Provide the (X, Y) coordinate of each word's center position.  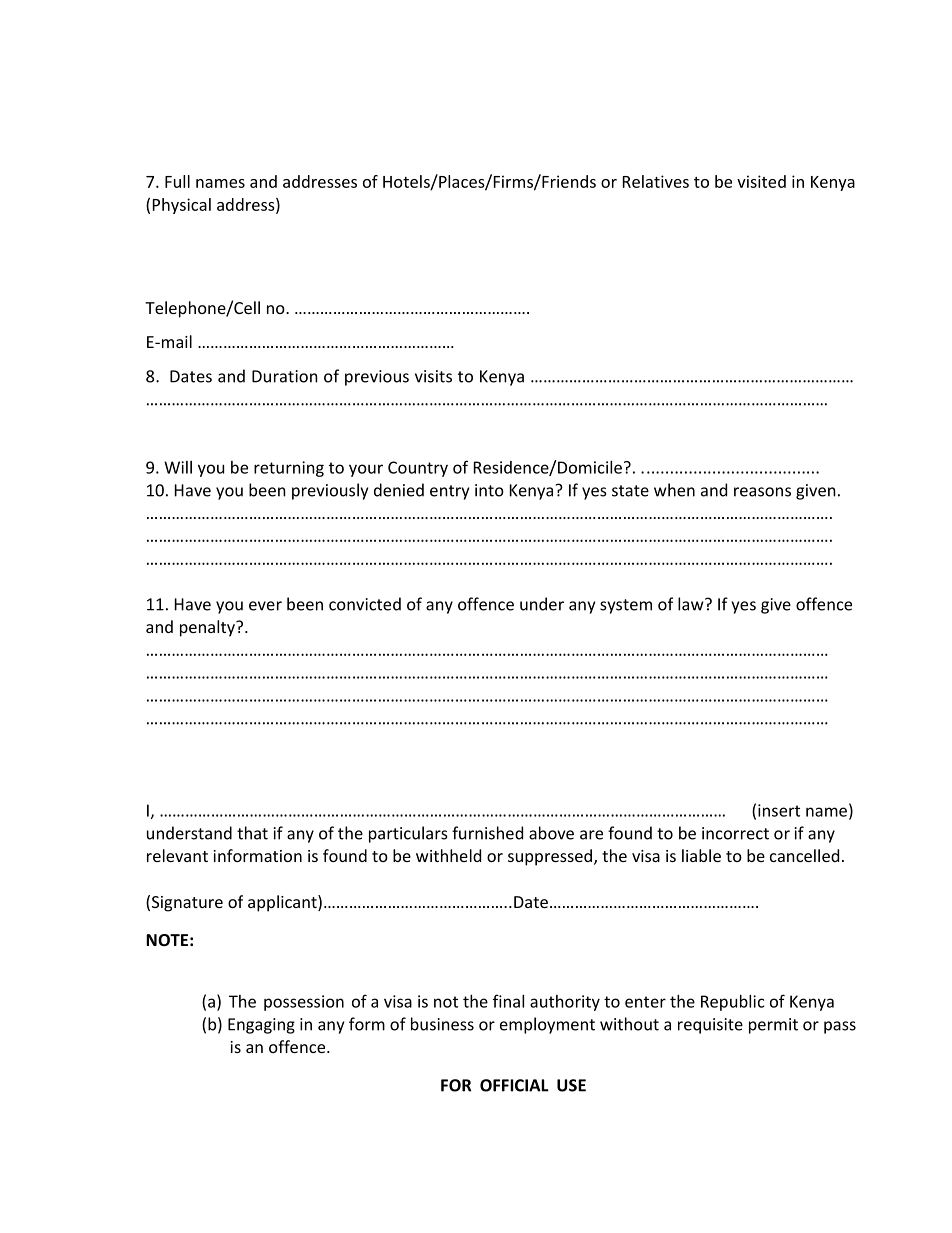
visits (433, 376)
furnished (487, 833)
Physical (182, 206)
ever (265, 606)
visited (761, 181)
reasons (762, 492)
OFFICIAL (514, 1085)
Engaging (261, 1026)
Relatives (656, 181)
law (692, 604)
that (252, 833)
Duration (285, 376)
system (626, 606)
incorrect (735, 833)
